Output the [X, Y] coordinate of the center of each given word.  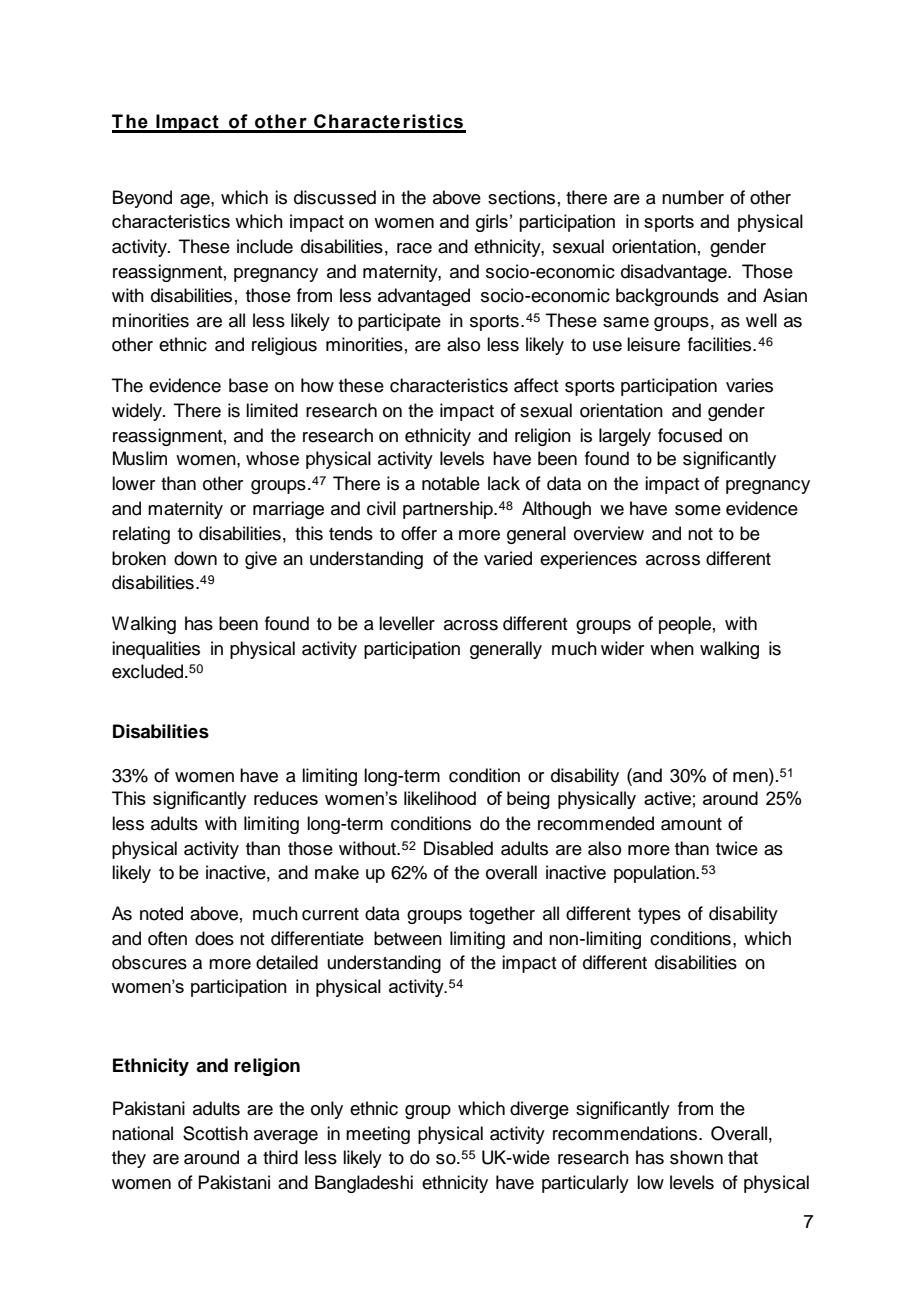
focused [690, 435]
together [502, 915]
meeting [378, 1135]
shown [696, 1157]
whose [272, 458]
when [672, 648]
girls [492, 223]
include [265, 246]
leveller [407, 623]
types [659, 916]
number [693, 197]
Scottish [215, 1133]
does [214, 938]
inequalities [156, 650]
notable [451, 483]
